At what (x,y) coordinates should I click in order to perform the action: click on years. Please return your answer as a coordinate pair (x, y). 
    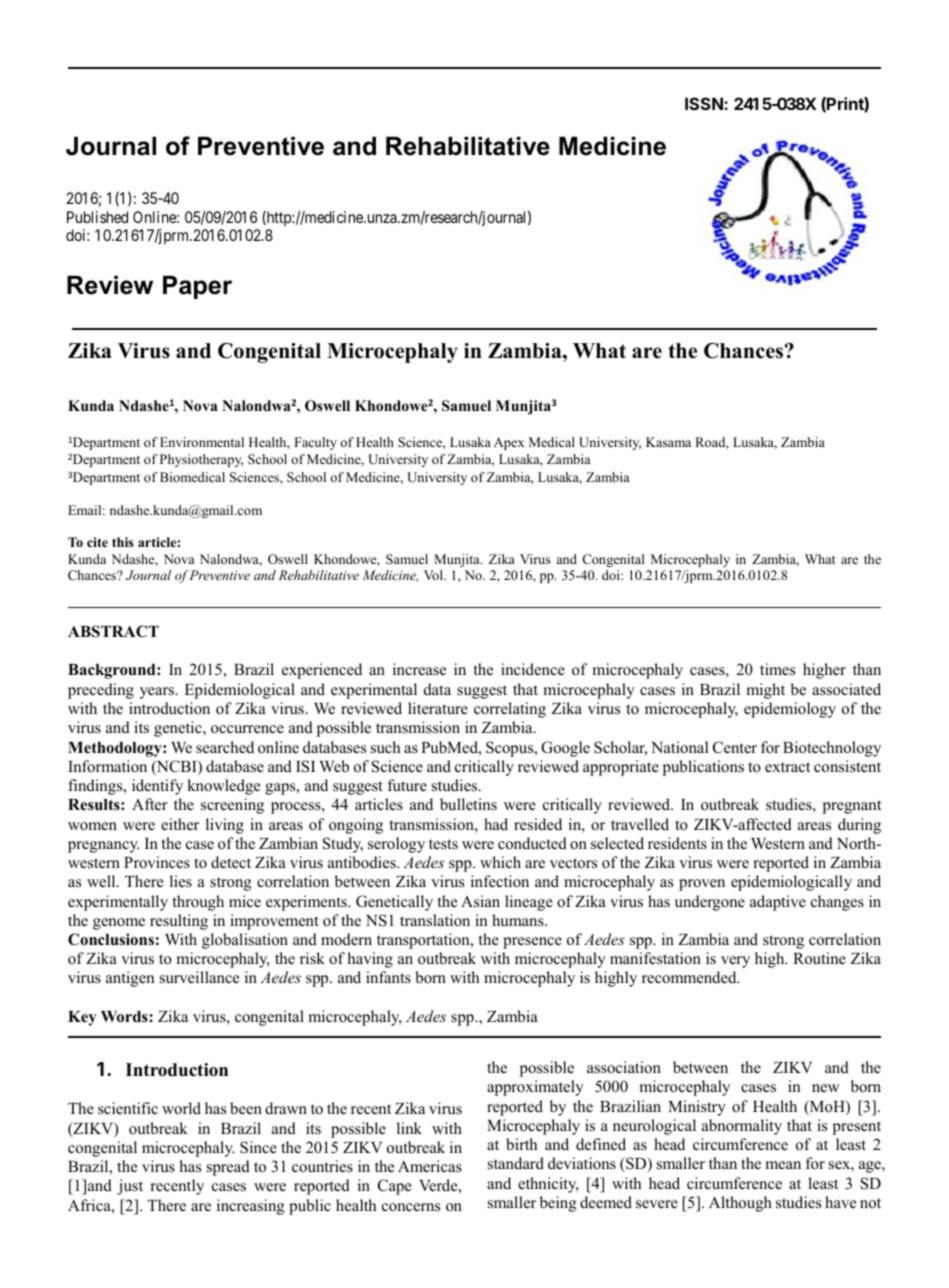
    Looking at the image, I should click on (158, 693).
